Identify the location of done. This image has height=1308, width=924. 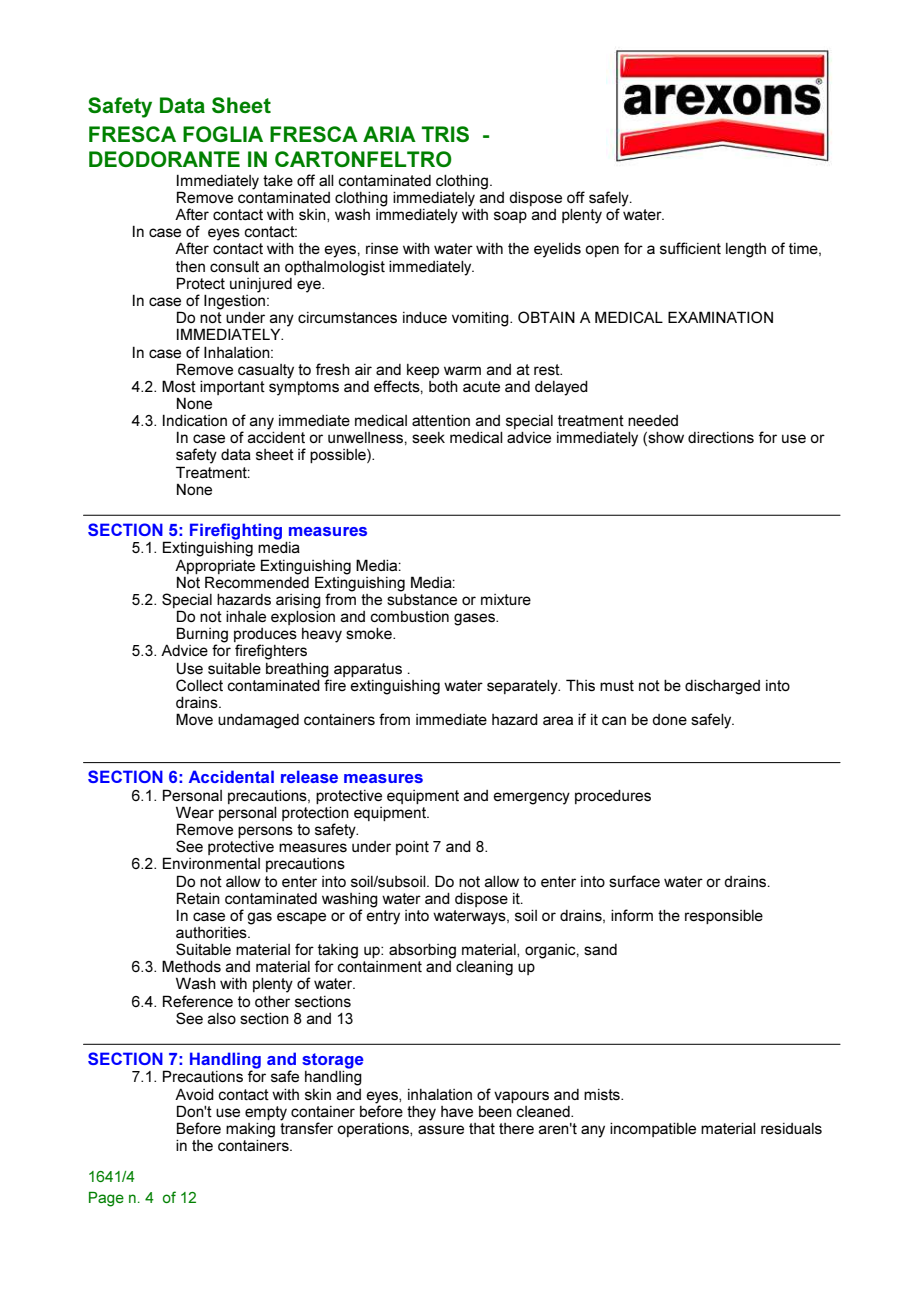
(669, 719).
